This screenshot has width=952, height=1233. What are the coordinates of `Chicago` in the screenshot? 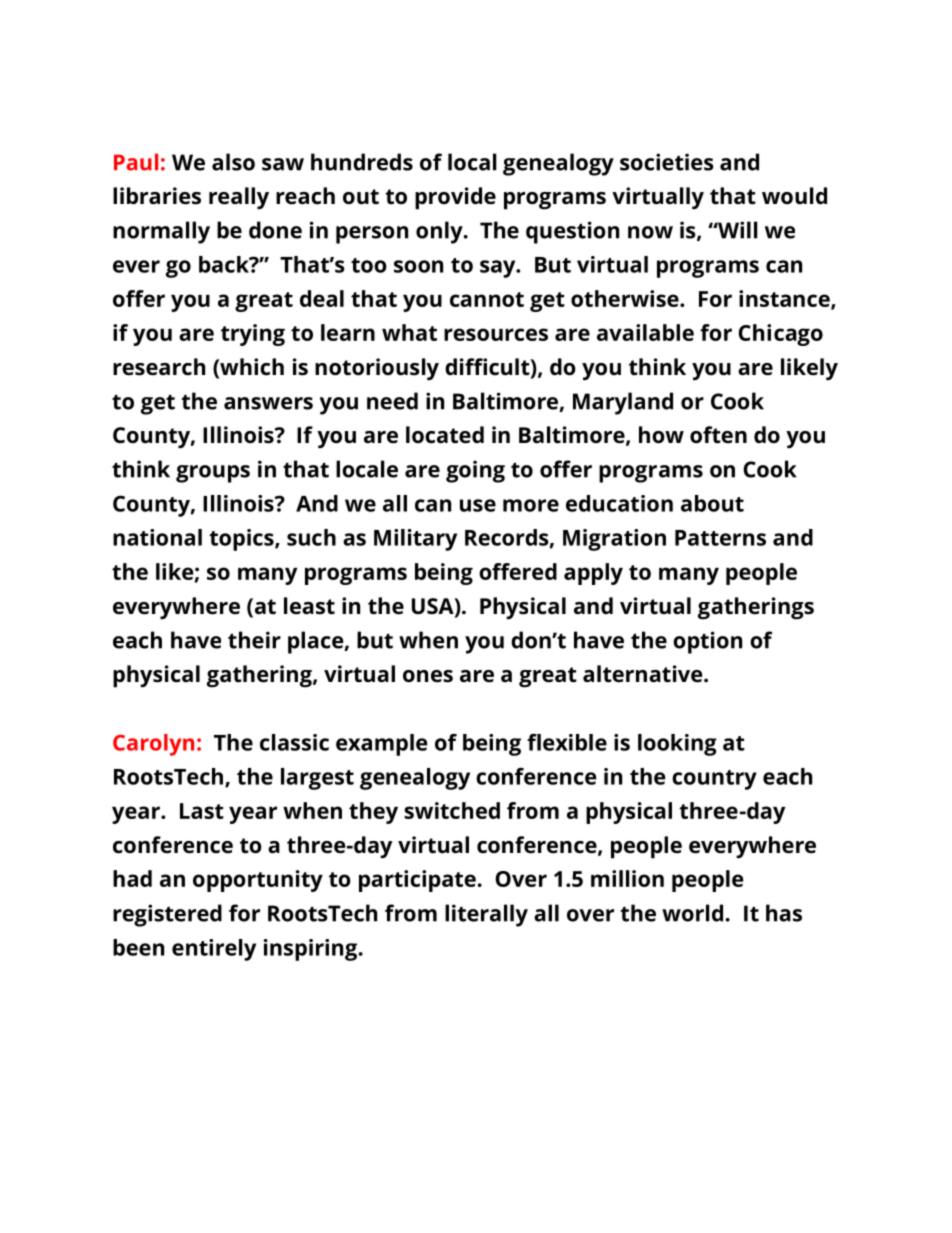 It's located at (780, 335).
